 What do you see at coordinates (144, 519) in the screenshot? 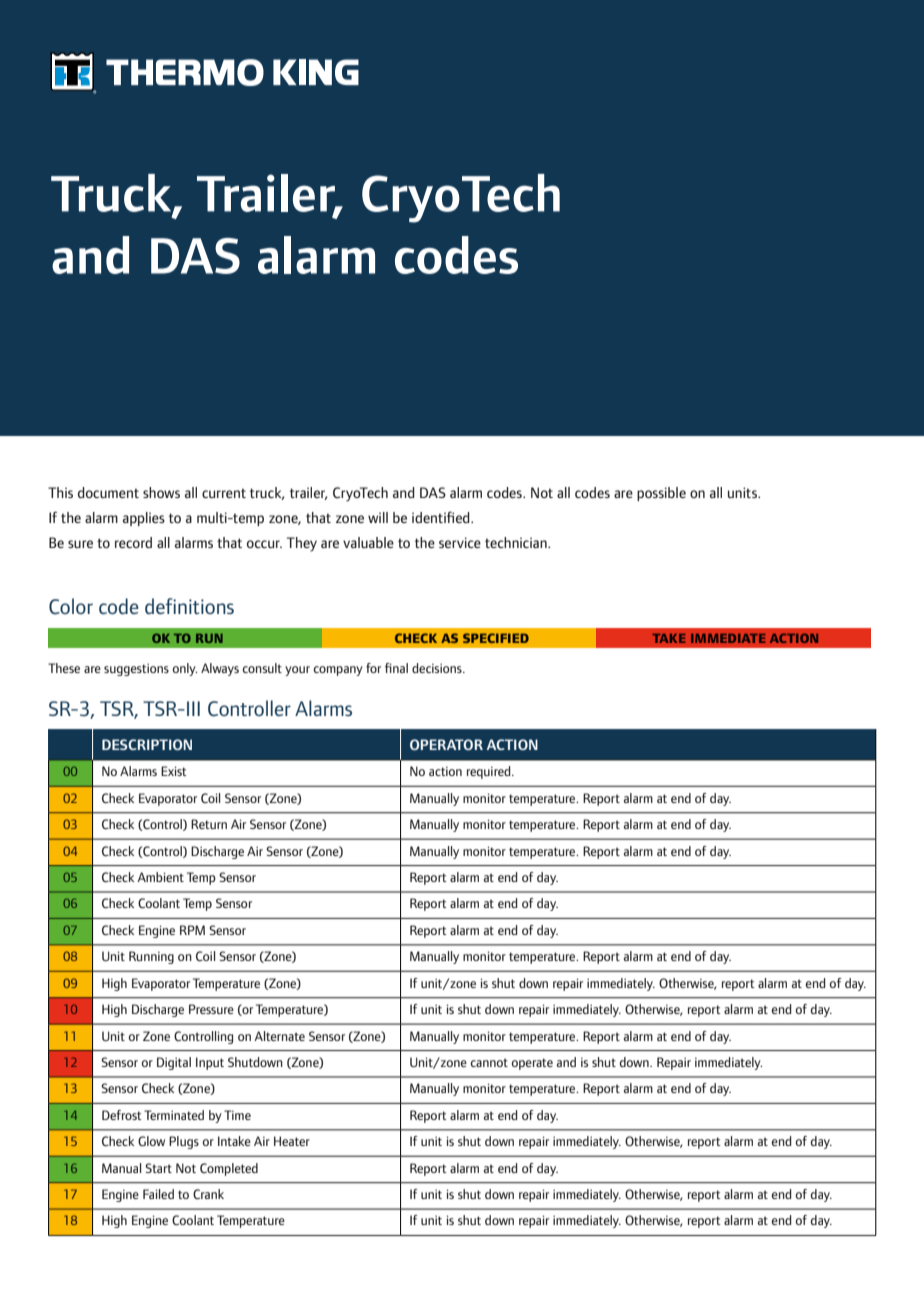
I see `applies` at bounding box center [144, 519].
